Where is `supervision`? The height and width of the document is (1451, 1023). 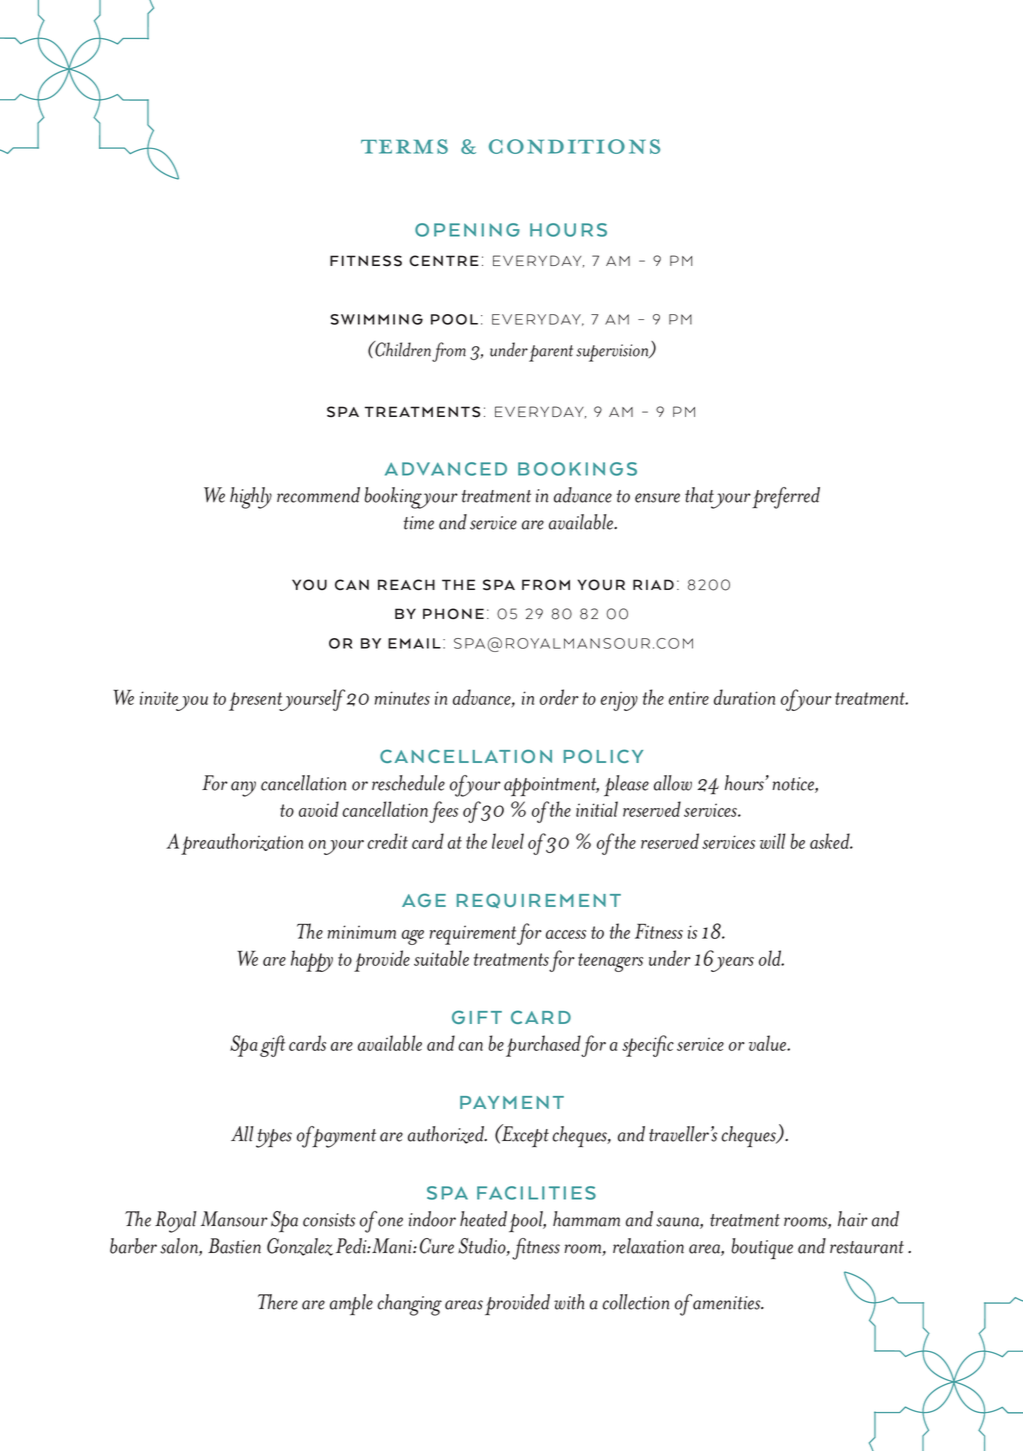 supervision is located at coordinates (613, 353).
